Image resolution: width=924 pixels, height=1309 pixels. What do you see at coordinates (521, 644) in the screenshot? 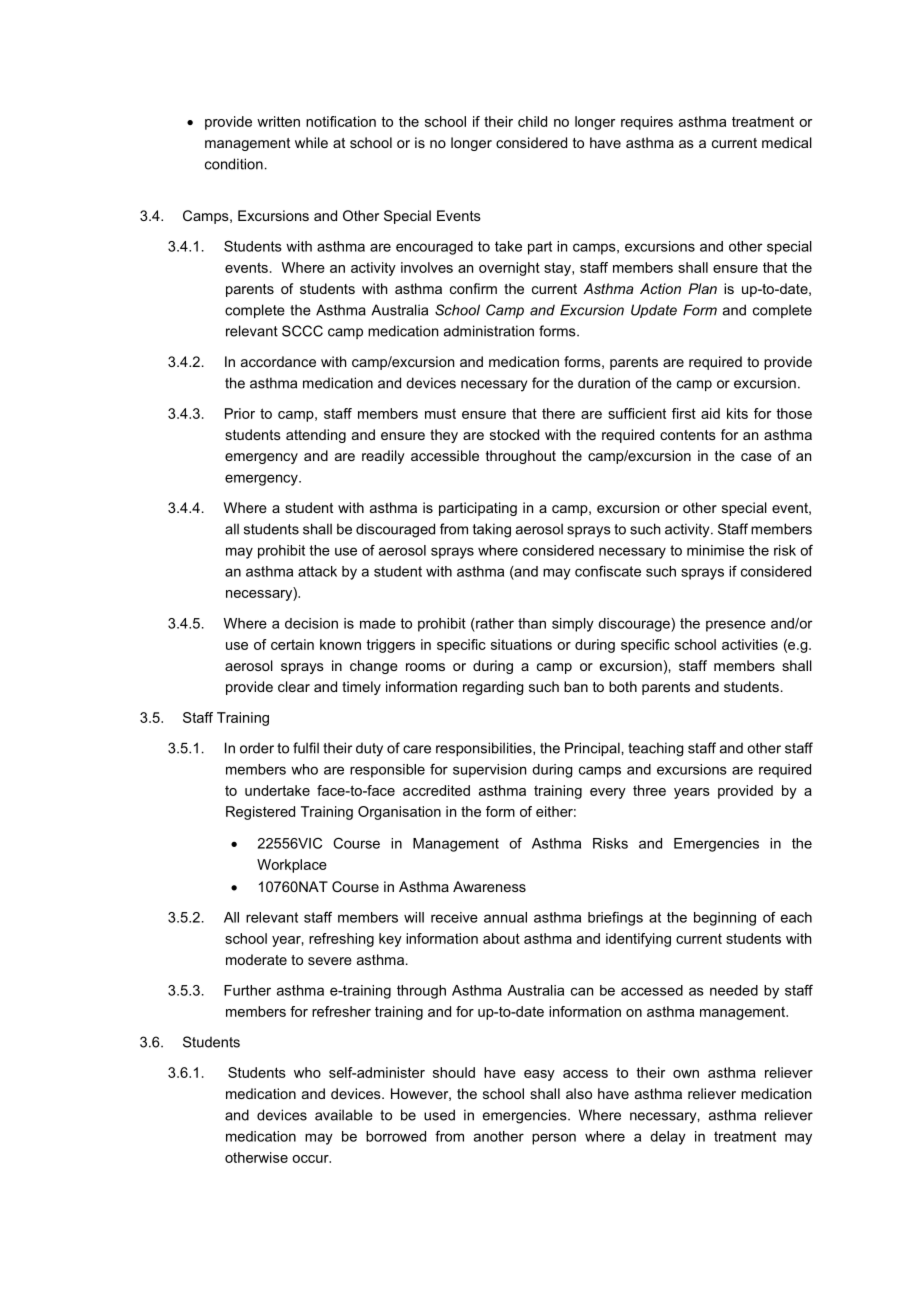
I see `situations` at bounding box center [521, 644].
